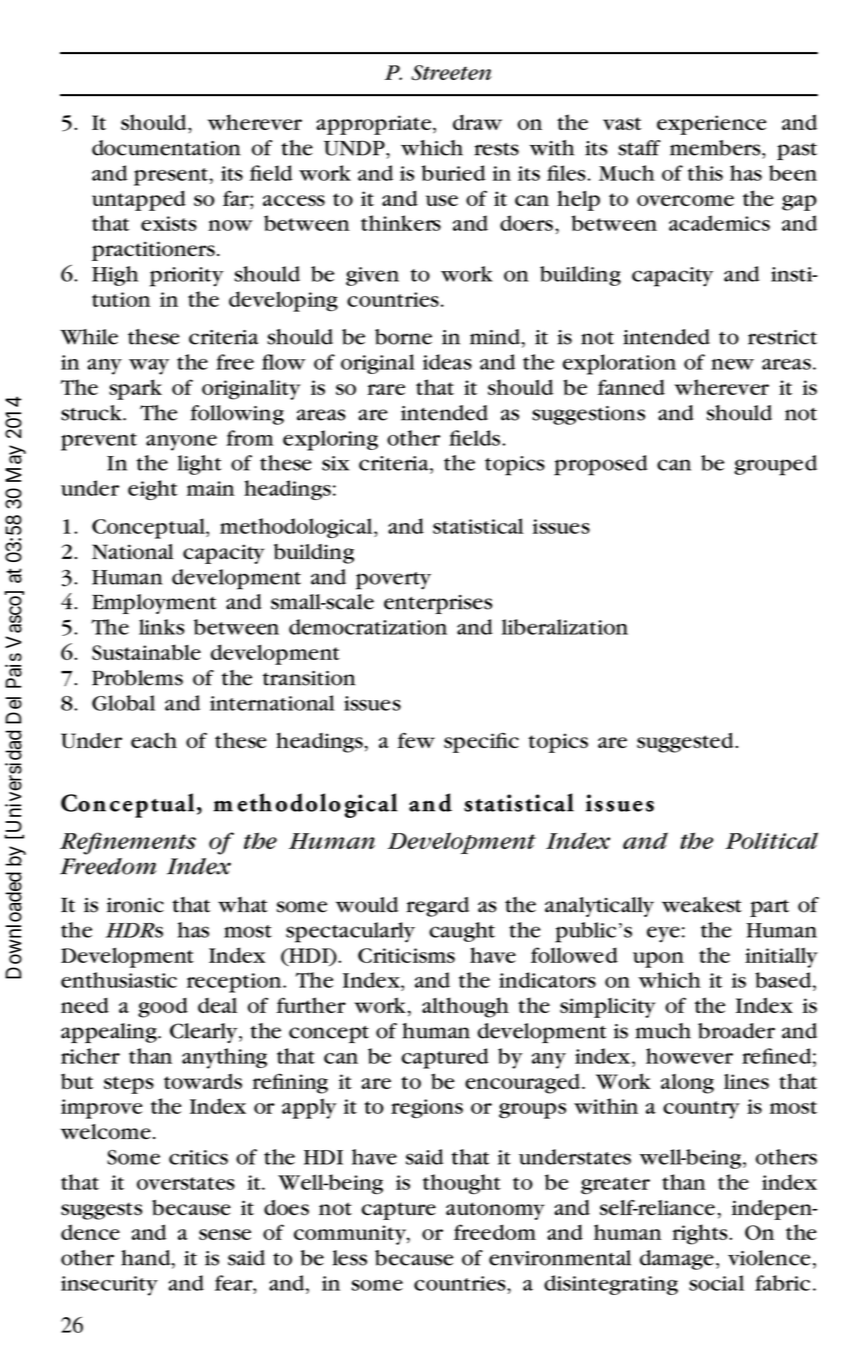 This screenshot has width=868, height=1372. Describe the element at coordinates (147, 1259) in the screenshot. I see `hand` at that location.
